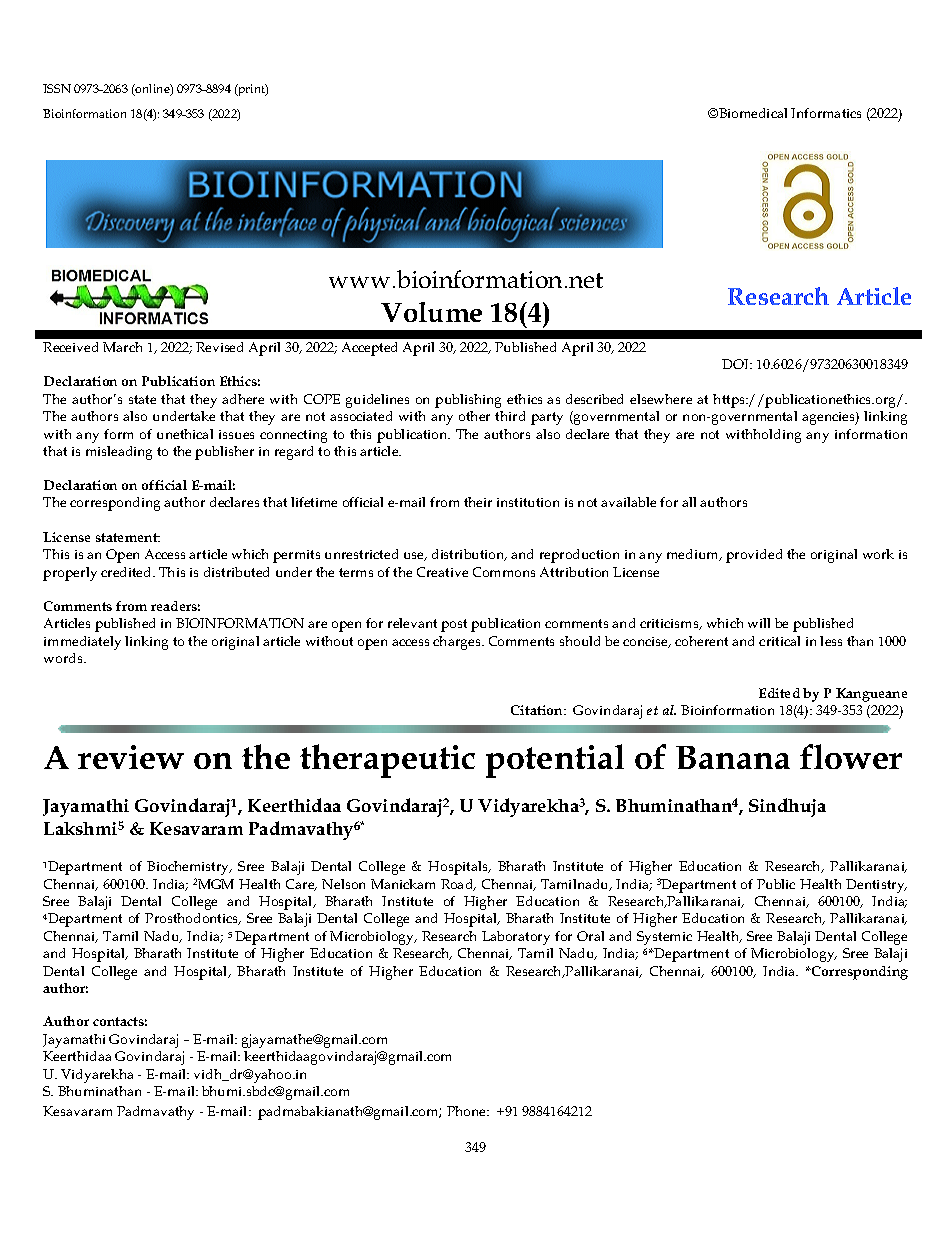 Image resolution: width=952 pixels, height=1233 pixels. What do you see at coordinates (733, 757) in the document?
I see `Banana` at bounding box center [733, 757].
